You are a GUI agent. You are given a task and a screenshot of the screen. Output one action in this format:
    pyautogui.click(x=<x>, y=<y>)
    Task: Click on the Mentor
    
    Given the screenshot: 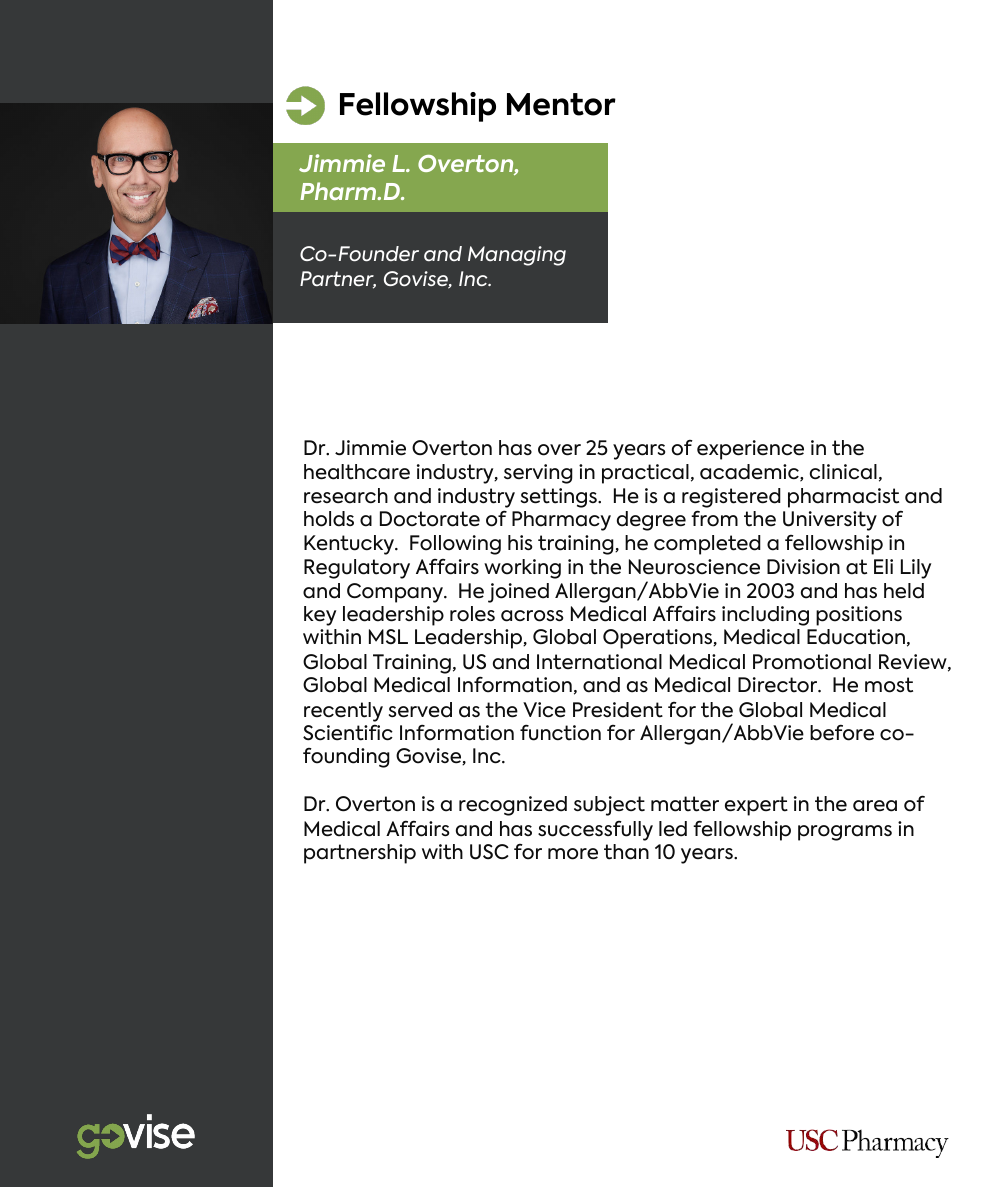 What is the action you would take?
    pyautogui.click(x=561, y=104)
